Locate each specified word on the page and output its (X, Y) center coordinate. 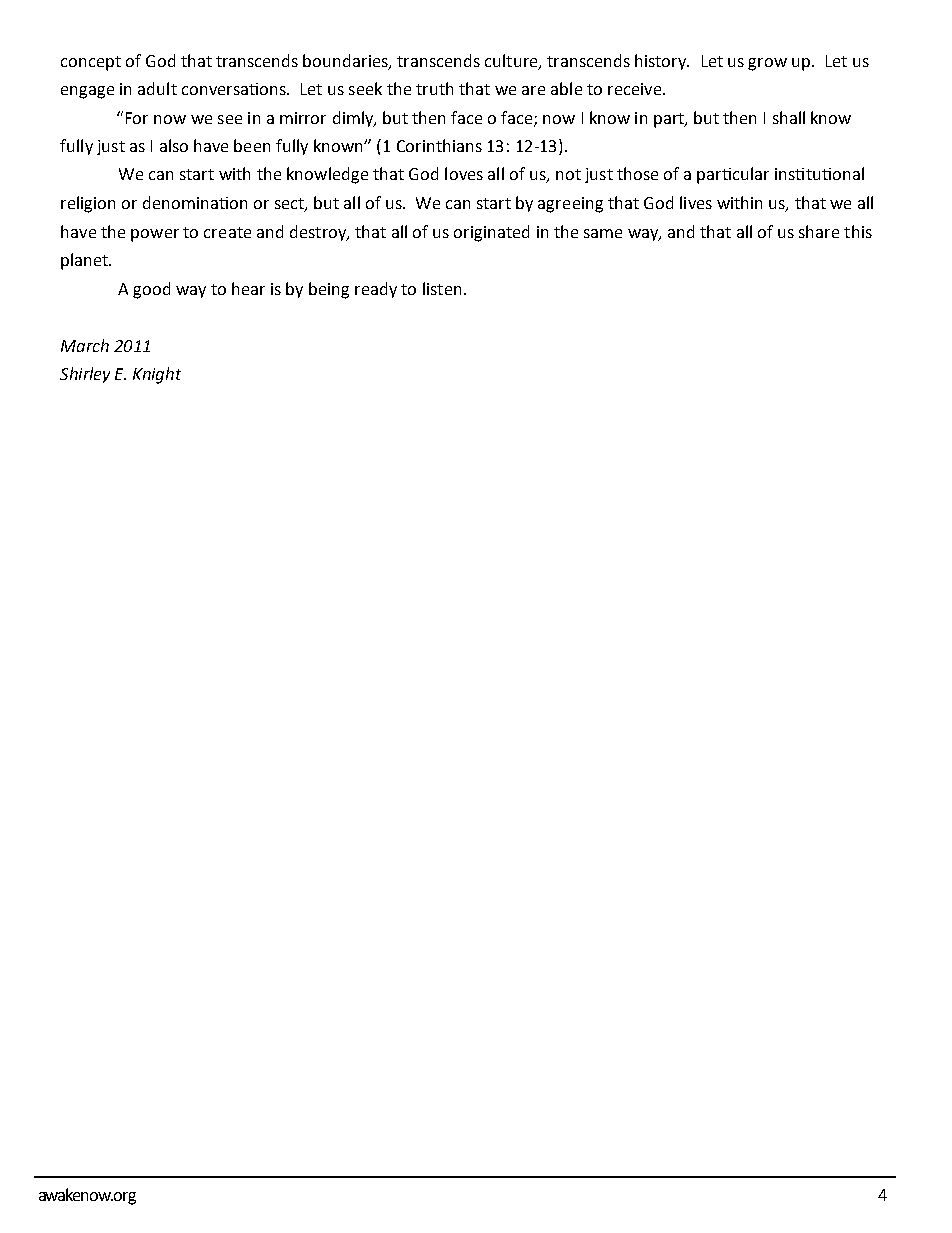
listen (442, 288)
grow (767, 64)
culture (512, 61)
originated (491, 233)
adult (157, 88)
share (819, 231)
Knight (157, 375)
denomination (195, 202)
